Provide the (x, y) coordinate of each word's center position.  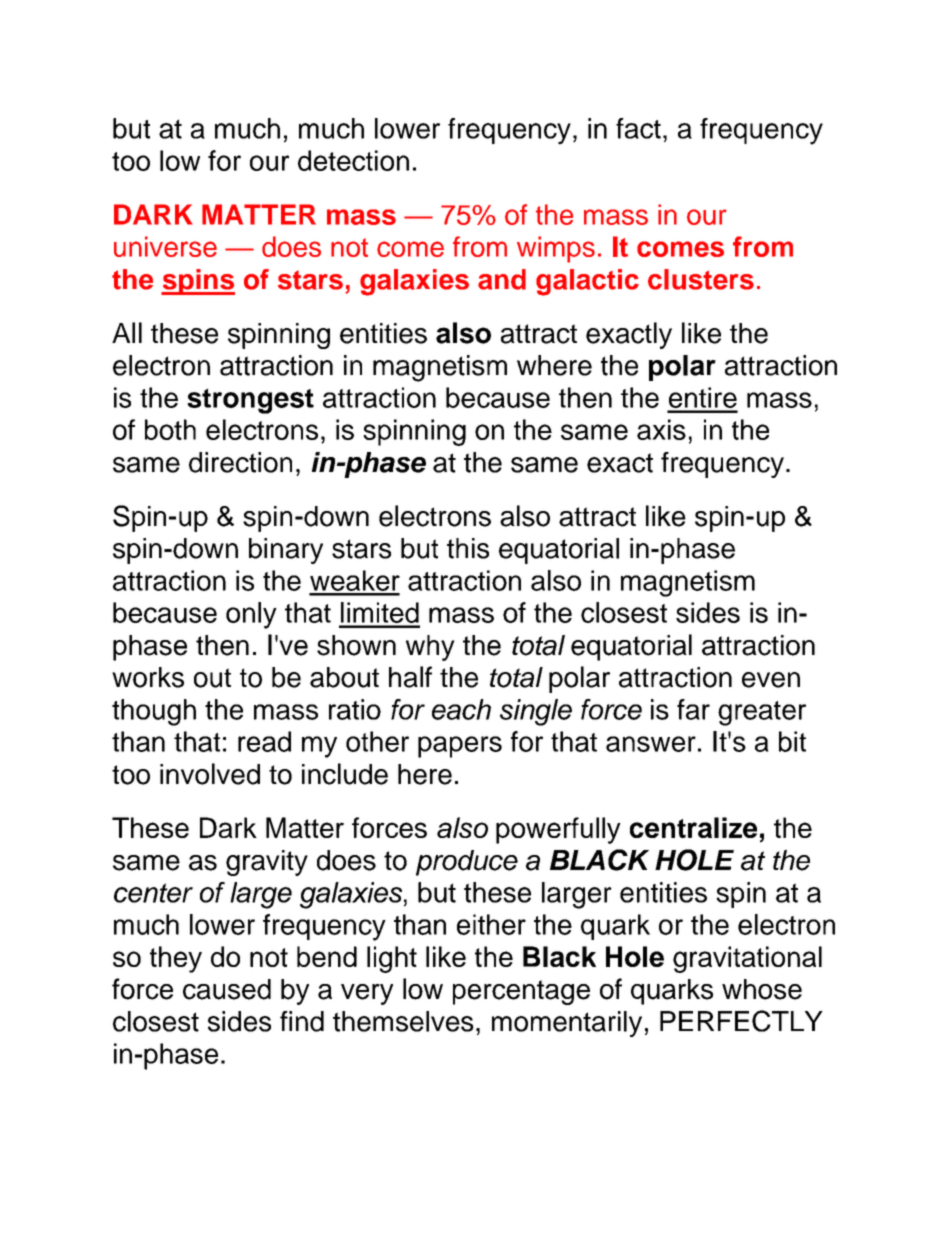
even (771, 680)
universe (165, 246)
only (251, 615)
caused (227, 989)
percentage (521, 992)
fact (638, 128)
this (468, 548)
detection (353, 160)
